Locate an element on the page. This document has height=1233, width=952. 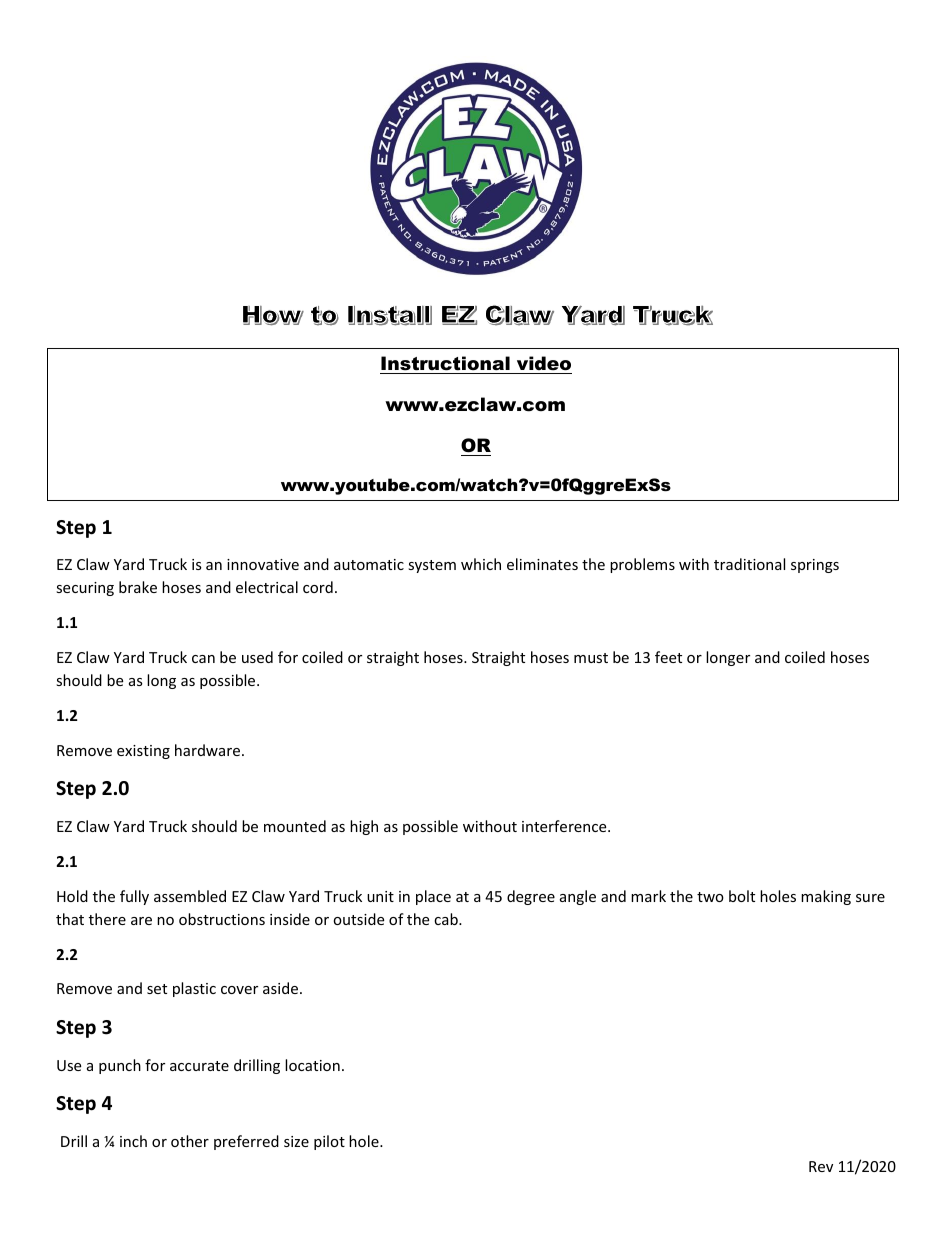
which is located at coordinates (481, 564).
